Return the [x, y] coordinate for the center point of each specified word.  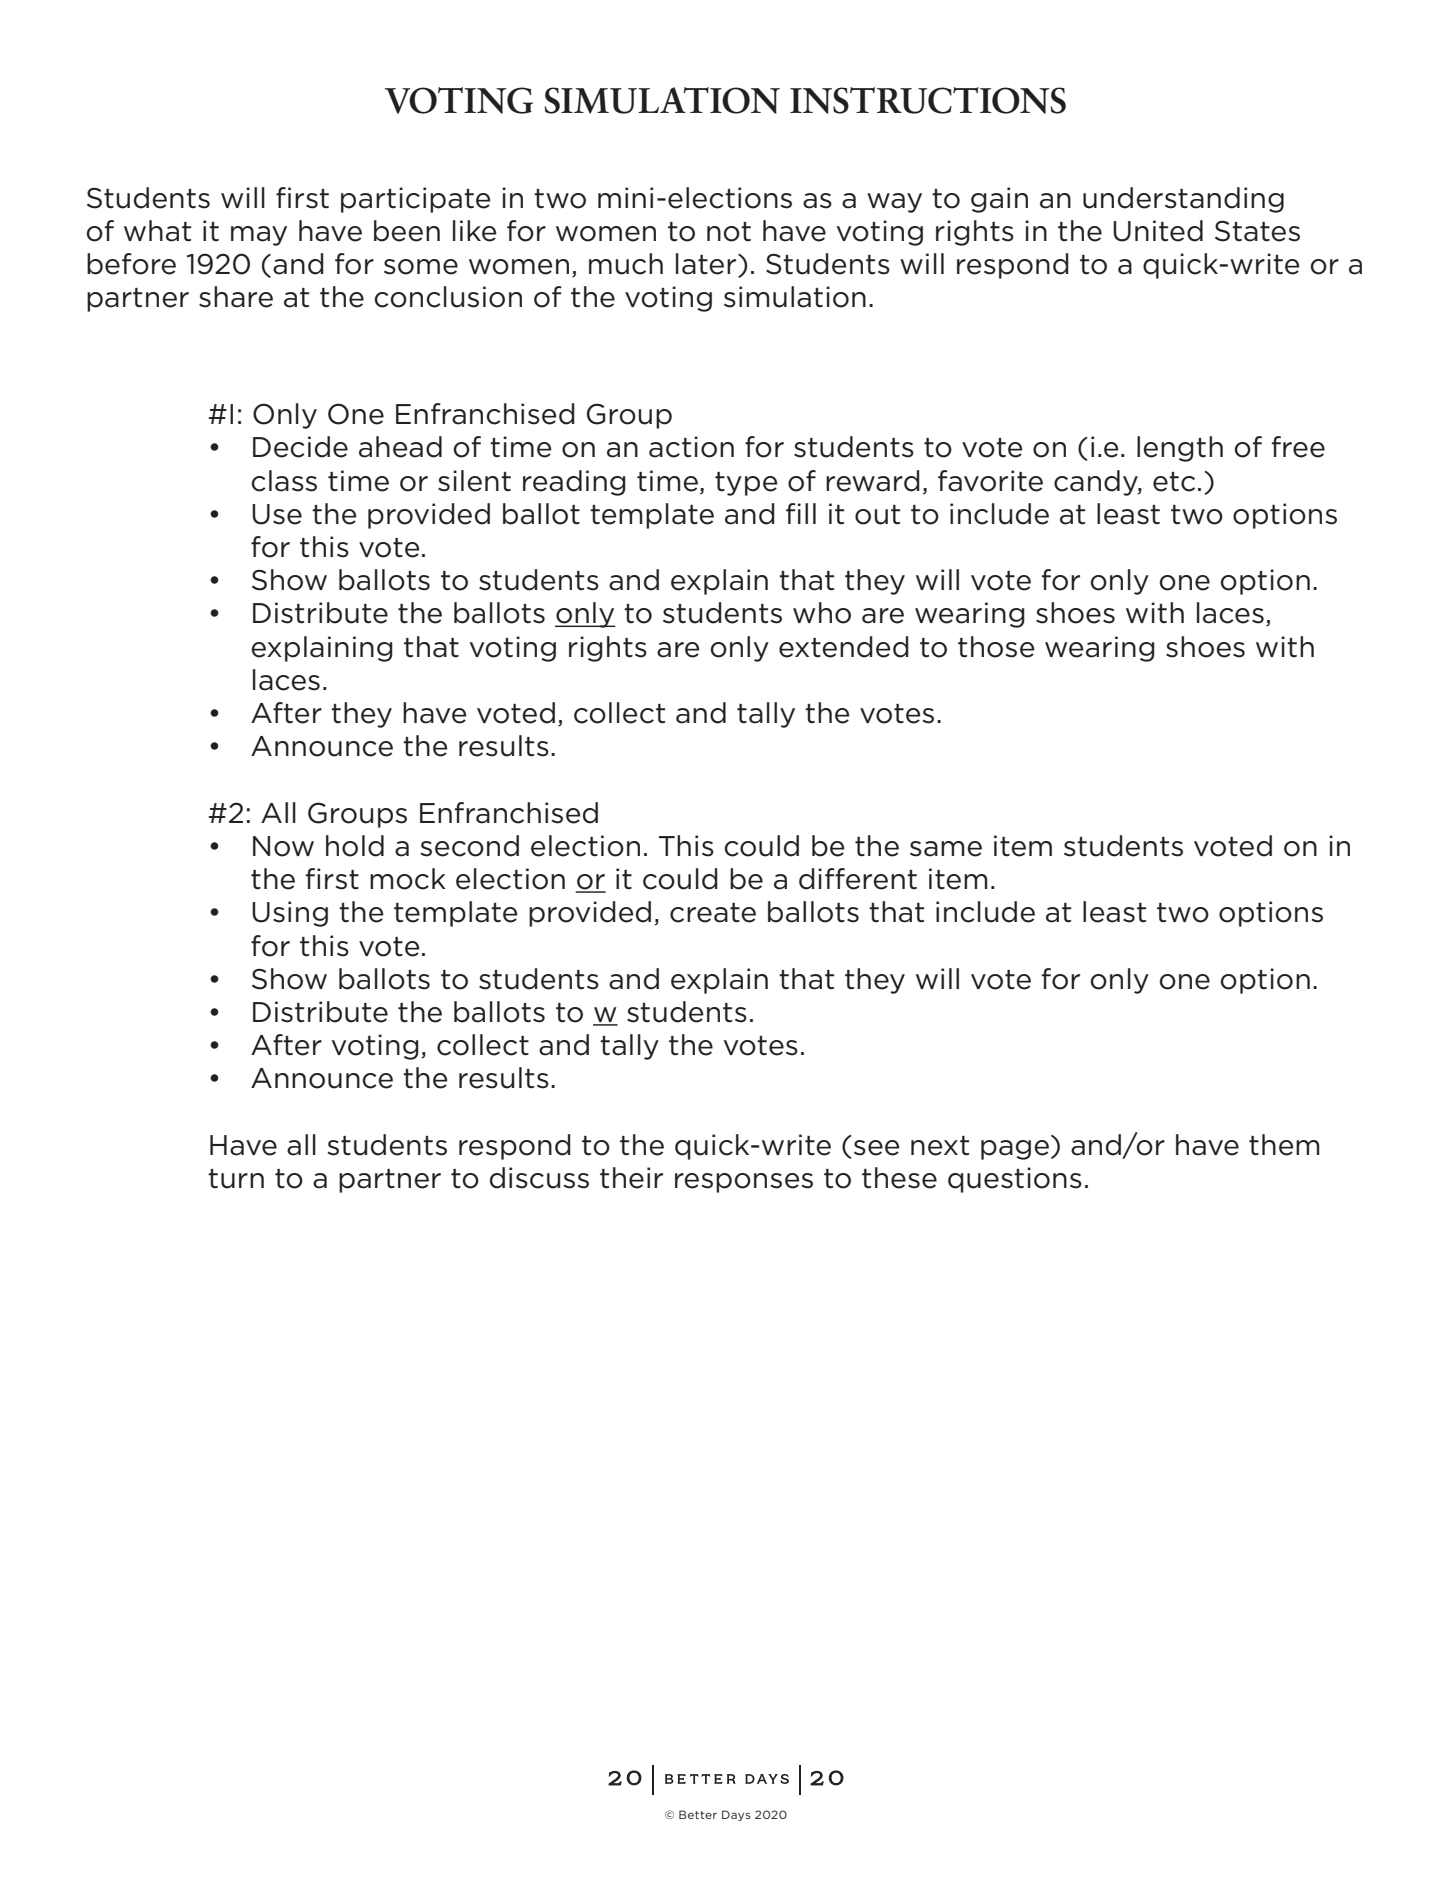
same [946, 849]
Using [290, 914]
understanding [1183, 200]
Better [698, 1814]
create [713, 913]
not [729, 232]
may [259, 236]
